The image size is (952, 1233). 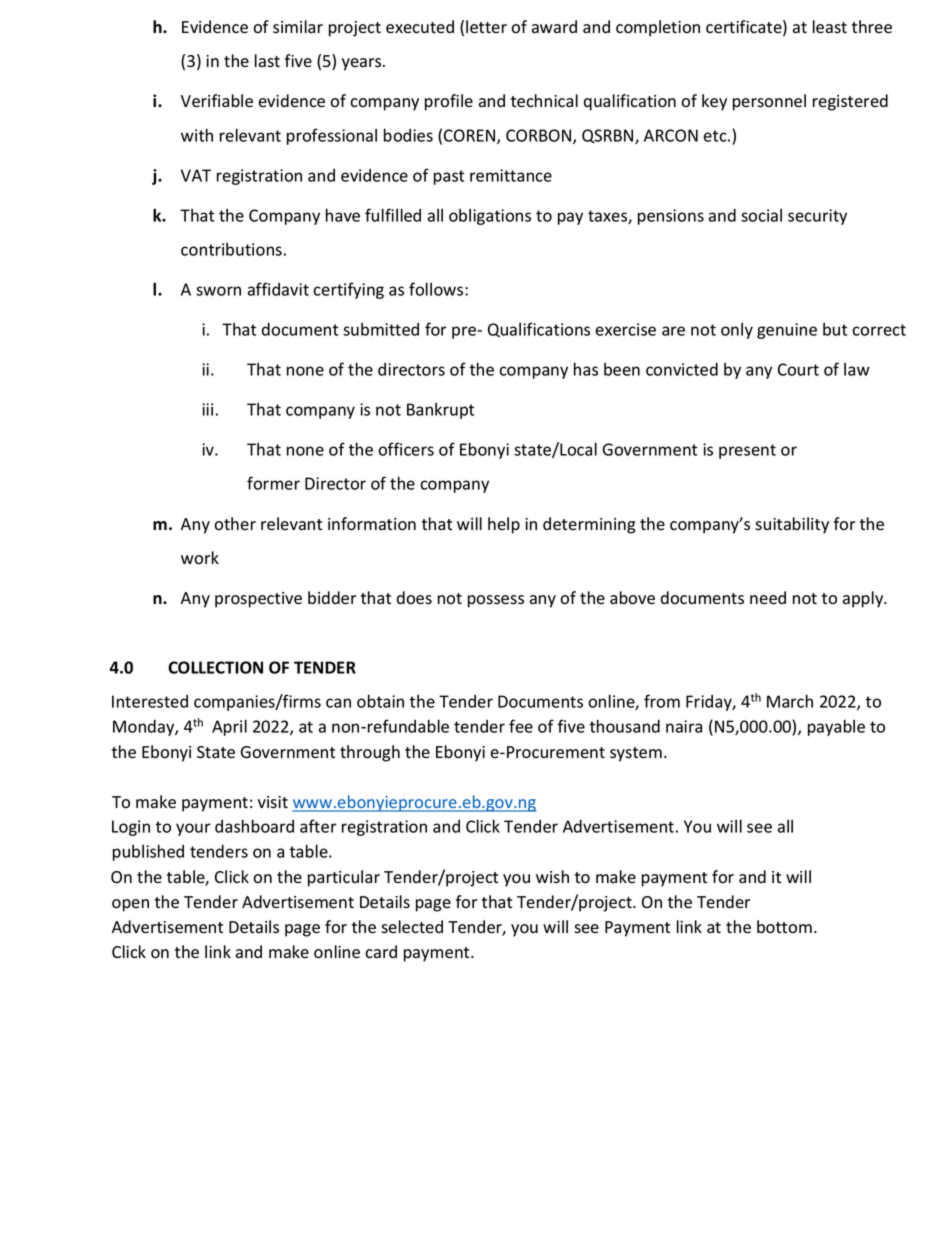 What do you see at coordinates (830, 27) in the screenshot?
I see `least` at bounding box center [830, 27].
